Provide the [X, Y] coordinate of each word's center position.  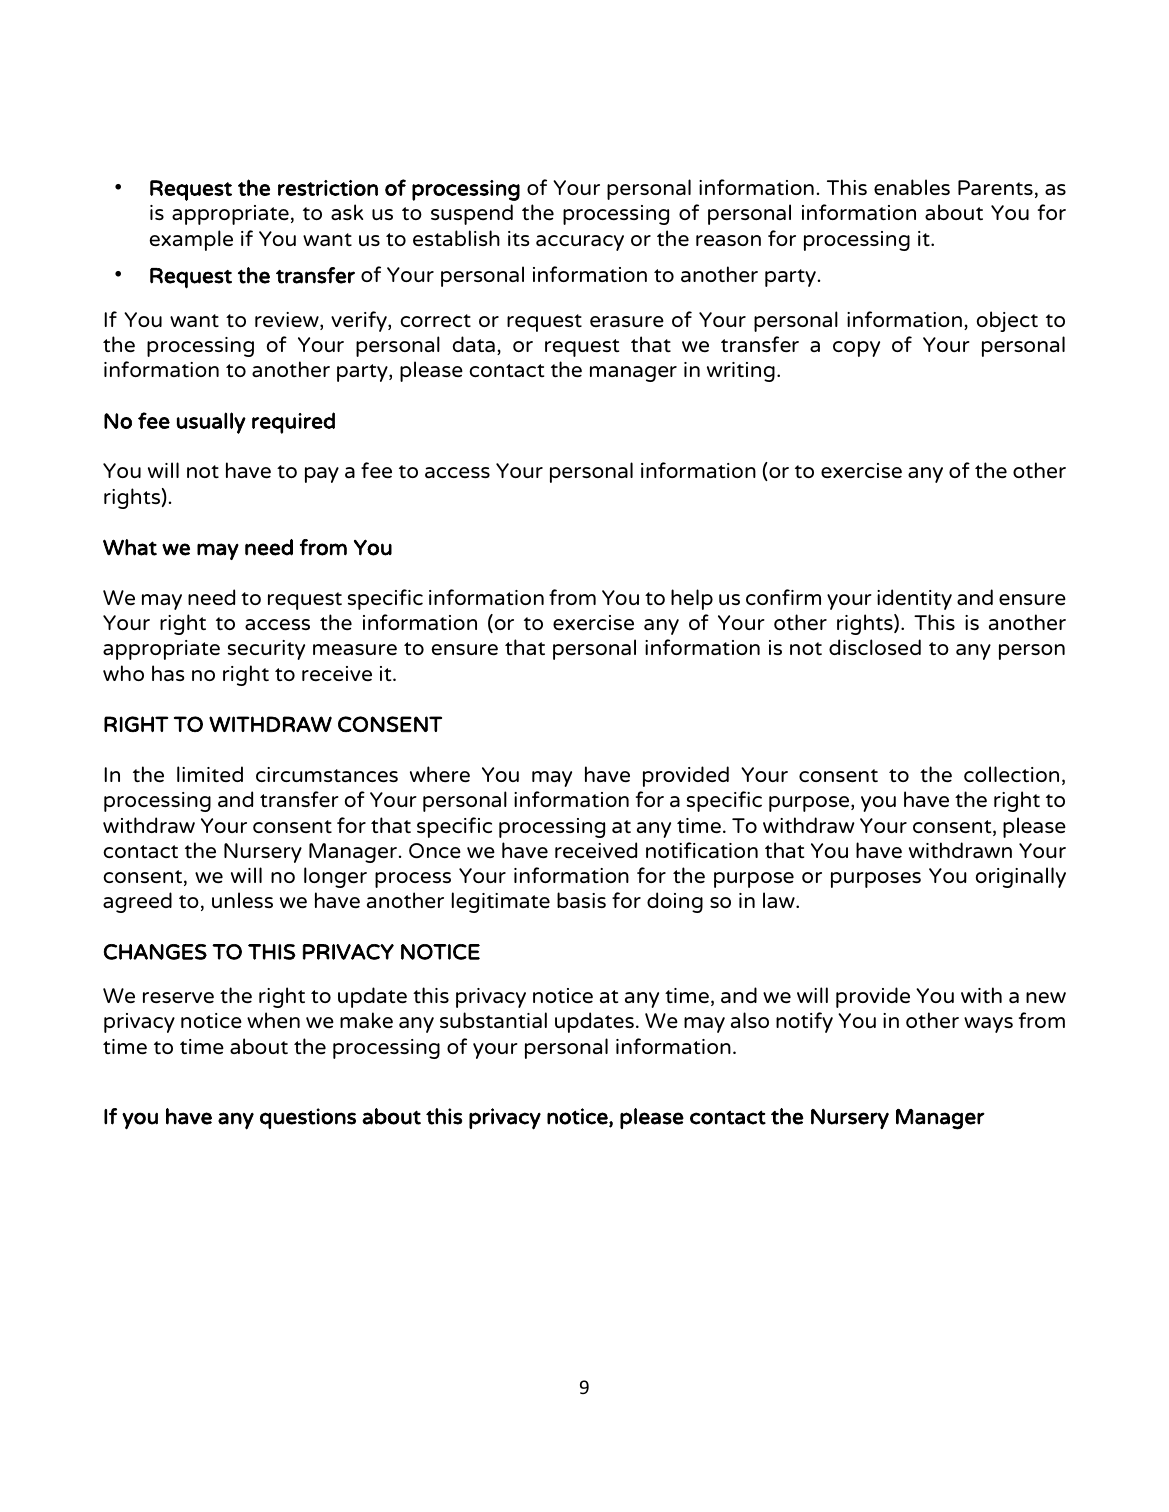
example [191, 240]
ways [988, 1025]
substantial [493, 1020]
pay [322, 475]
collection [1011, 774]
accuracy [580, 243]
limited [210, 774]
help [692, 599]
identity [914, 599]
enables [912, 187]
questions [308, 1118]
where [440, 774]
